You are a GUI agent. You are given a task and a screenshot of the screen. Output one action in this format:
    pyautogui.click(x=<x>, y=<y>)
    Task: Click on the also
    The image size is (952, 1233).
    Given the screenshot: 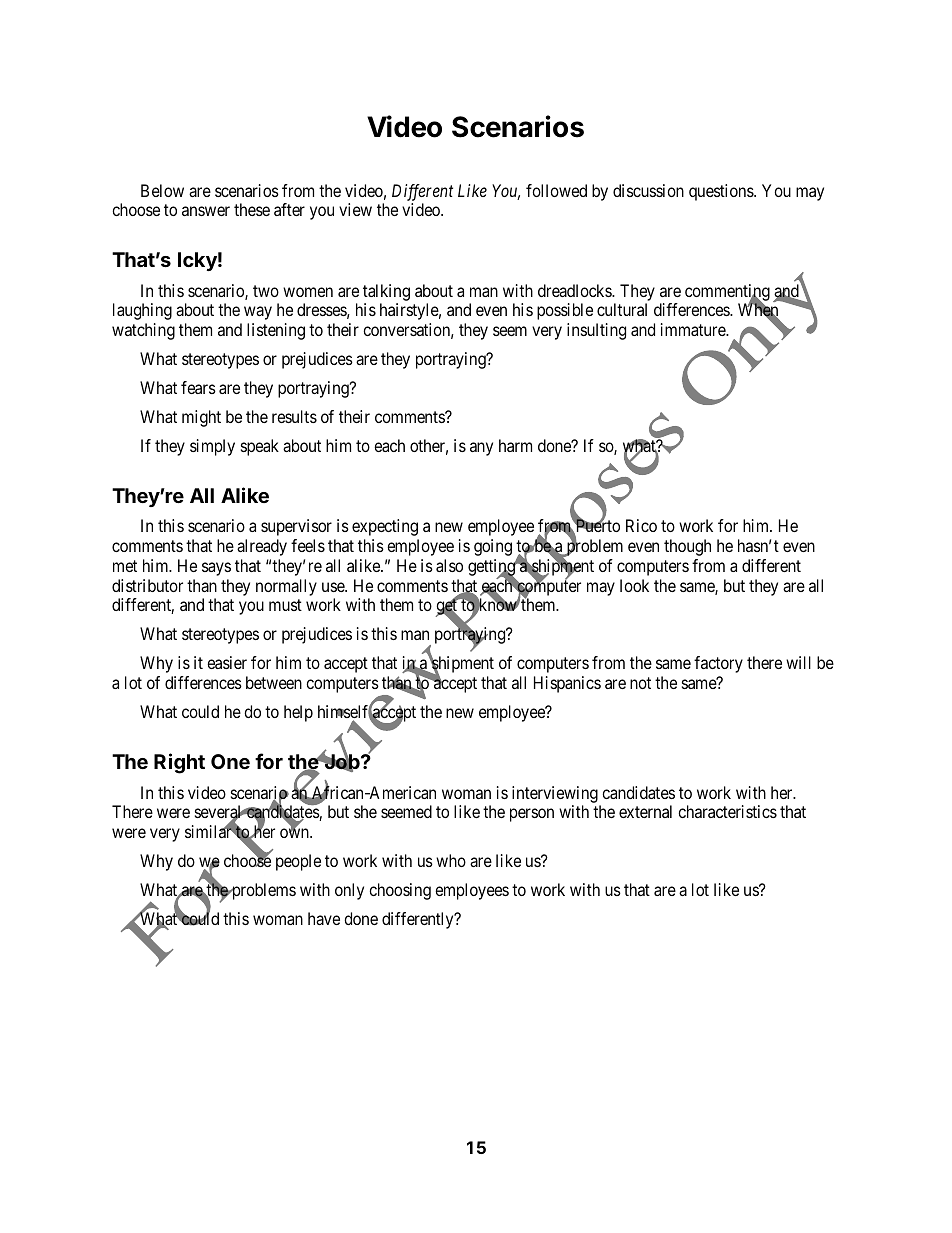 What is the action you would take?
    pyautogui.click(x=449, y=565)
